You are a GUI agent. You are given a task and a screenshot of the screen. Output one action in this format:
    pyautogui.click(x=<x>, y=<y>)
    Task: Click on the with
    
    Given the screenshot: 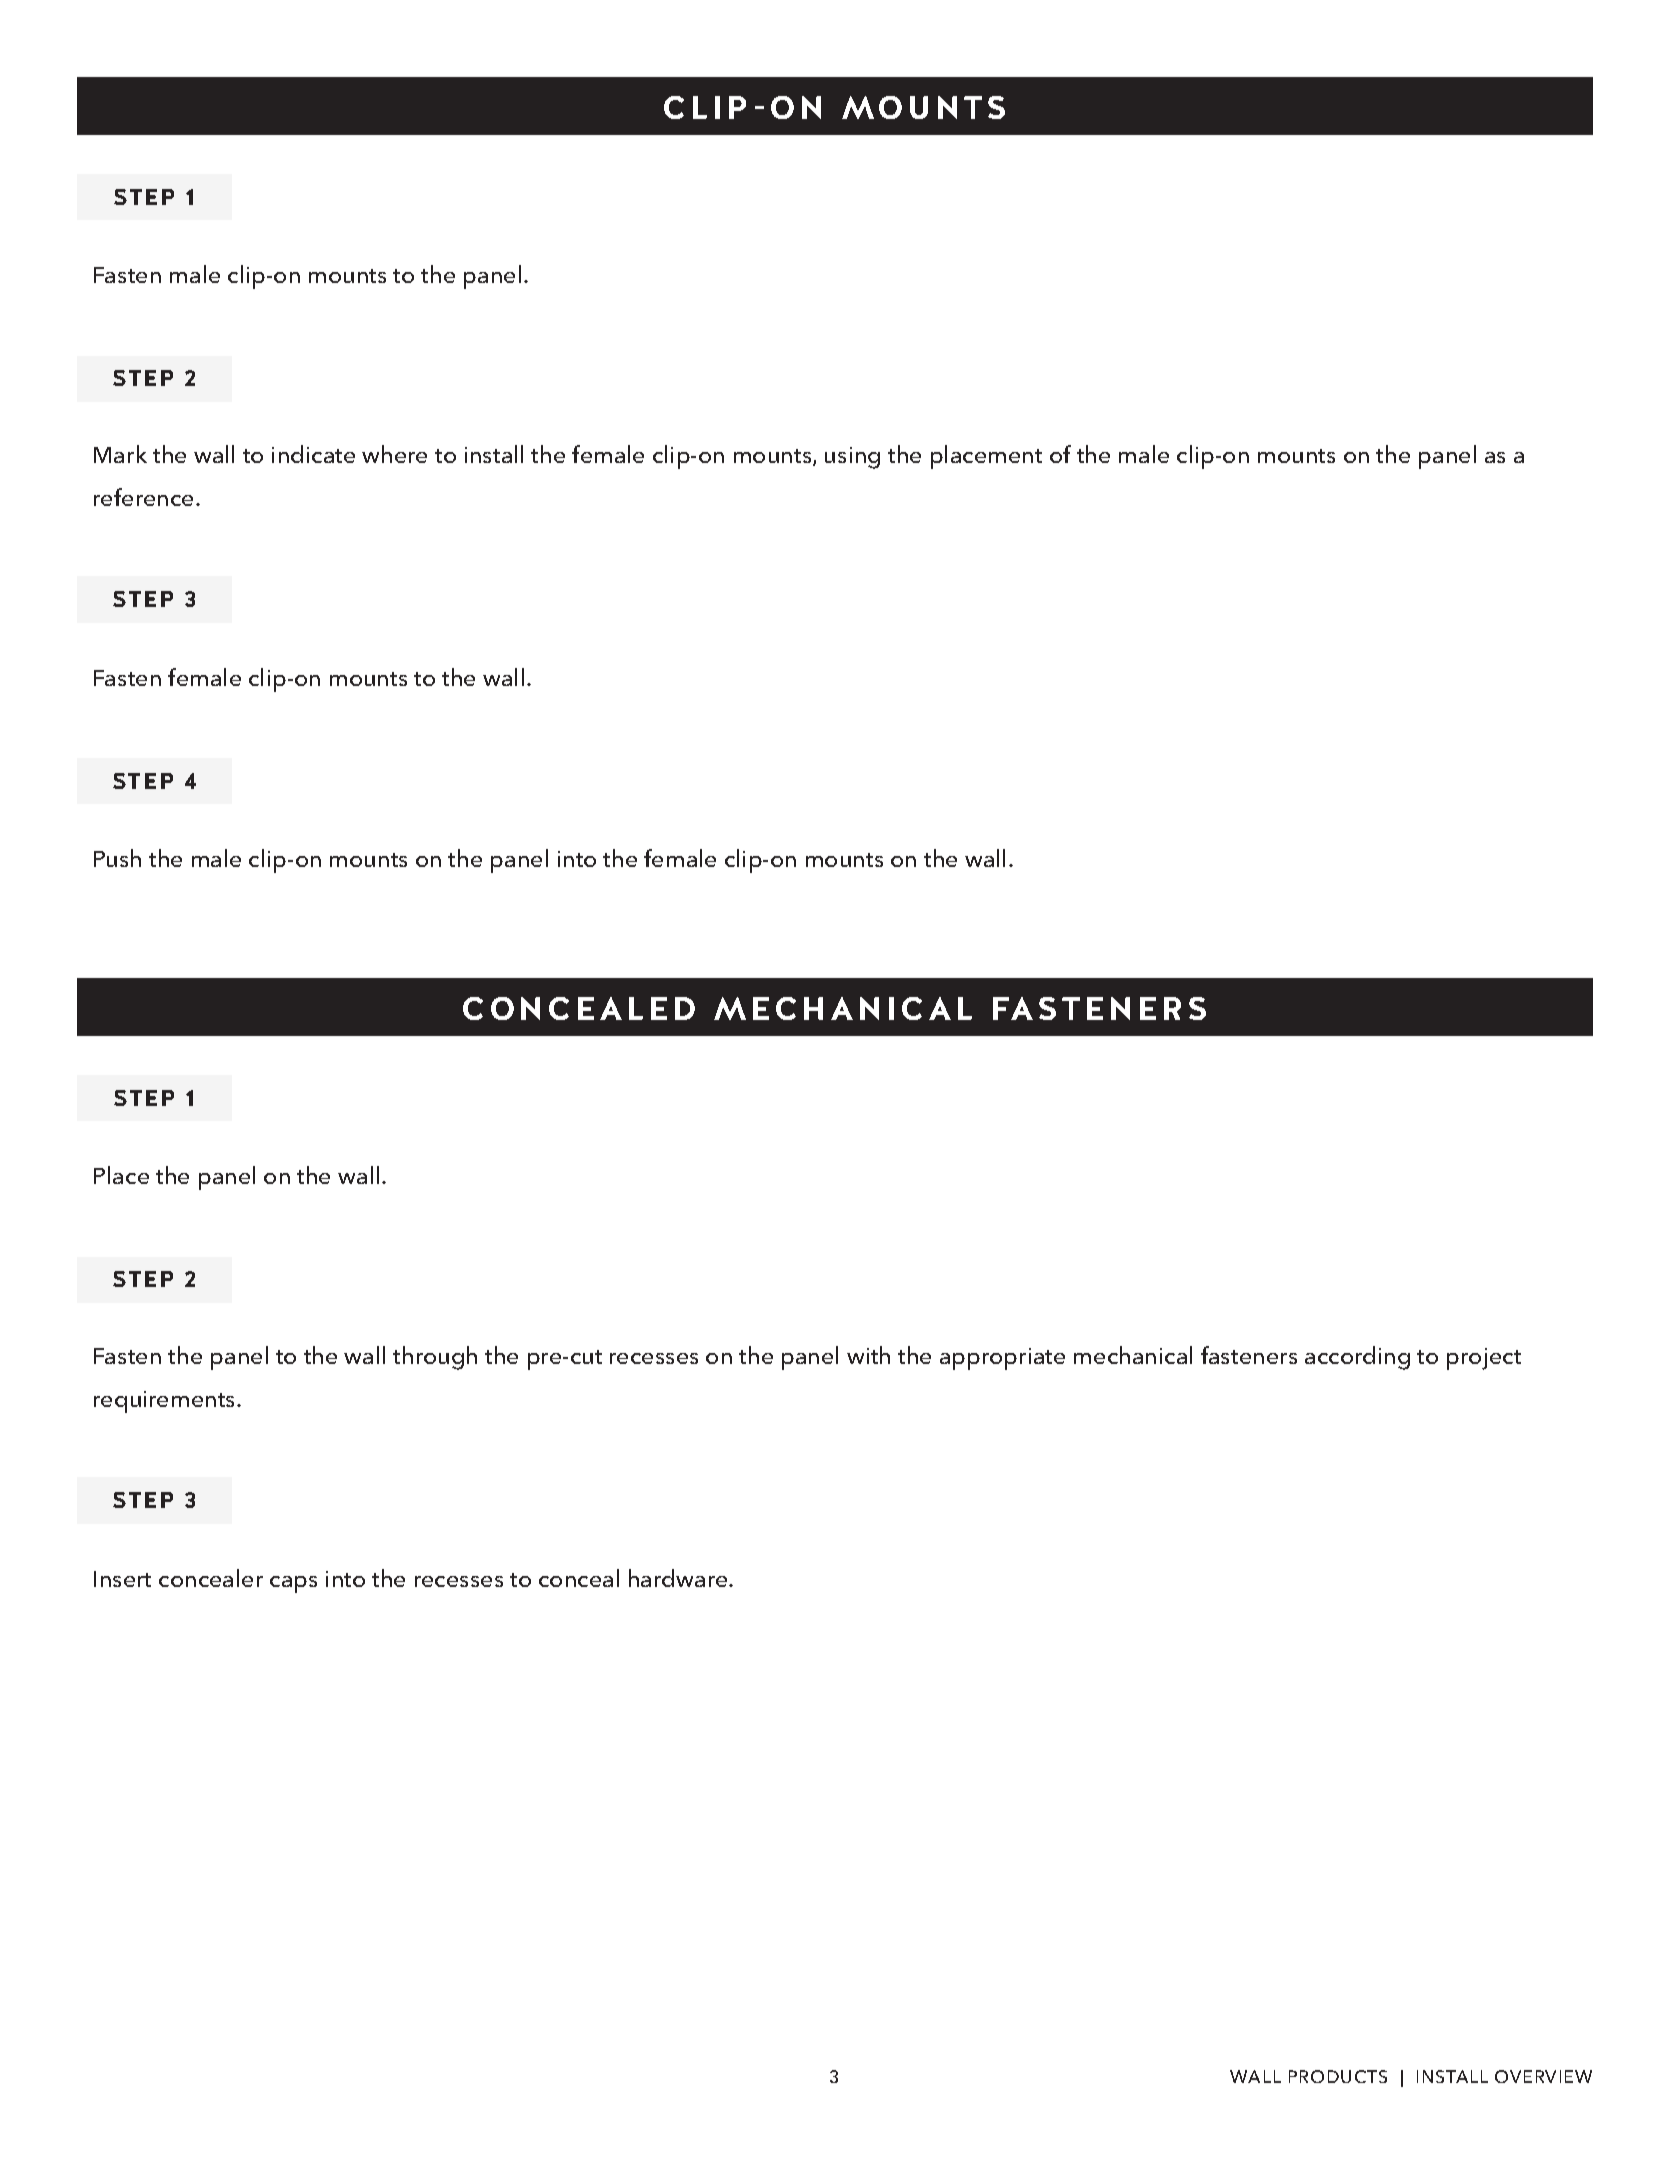 What is the action you would take?
    pyautogui.click(x=868, y=1355)
